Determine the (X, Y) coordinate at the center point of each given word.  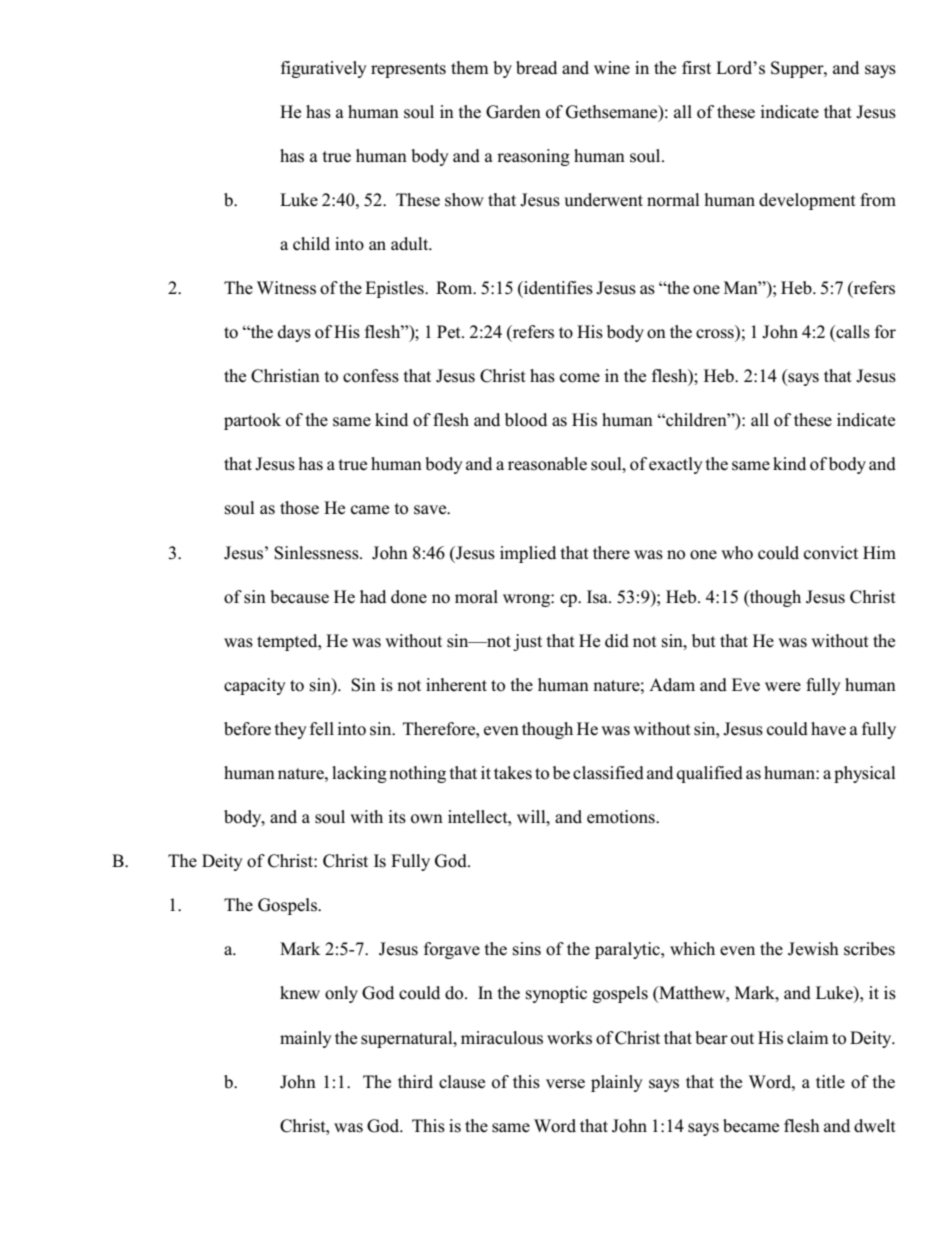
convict (831, 553)
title (830, 1081)
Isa (598, 597)
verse (565, 1084)
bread (536, 68)
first (696, 68)
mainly (306, 1039)
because (299, 597)
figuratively (324, 69)
